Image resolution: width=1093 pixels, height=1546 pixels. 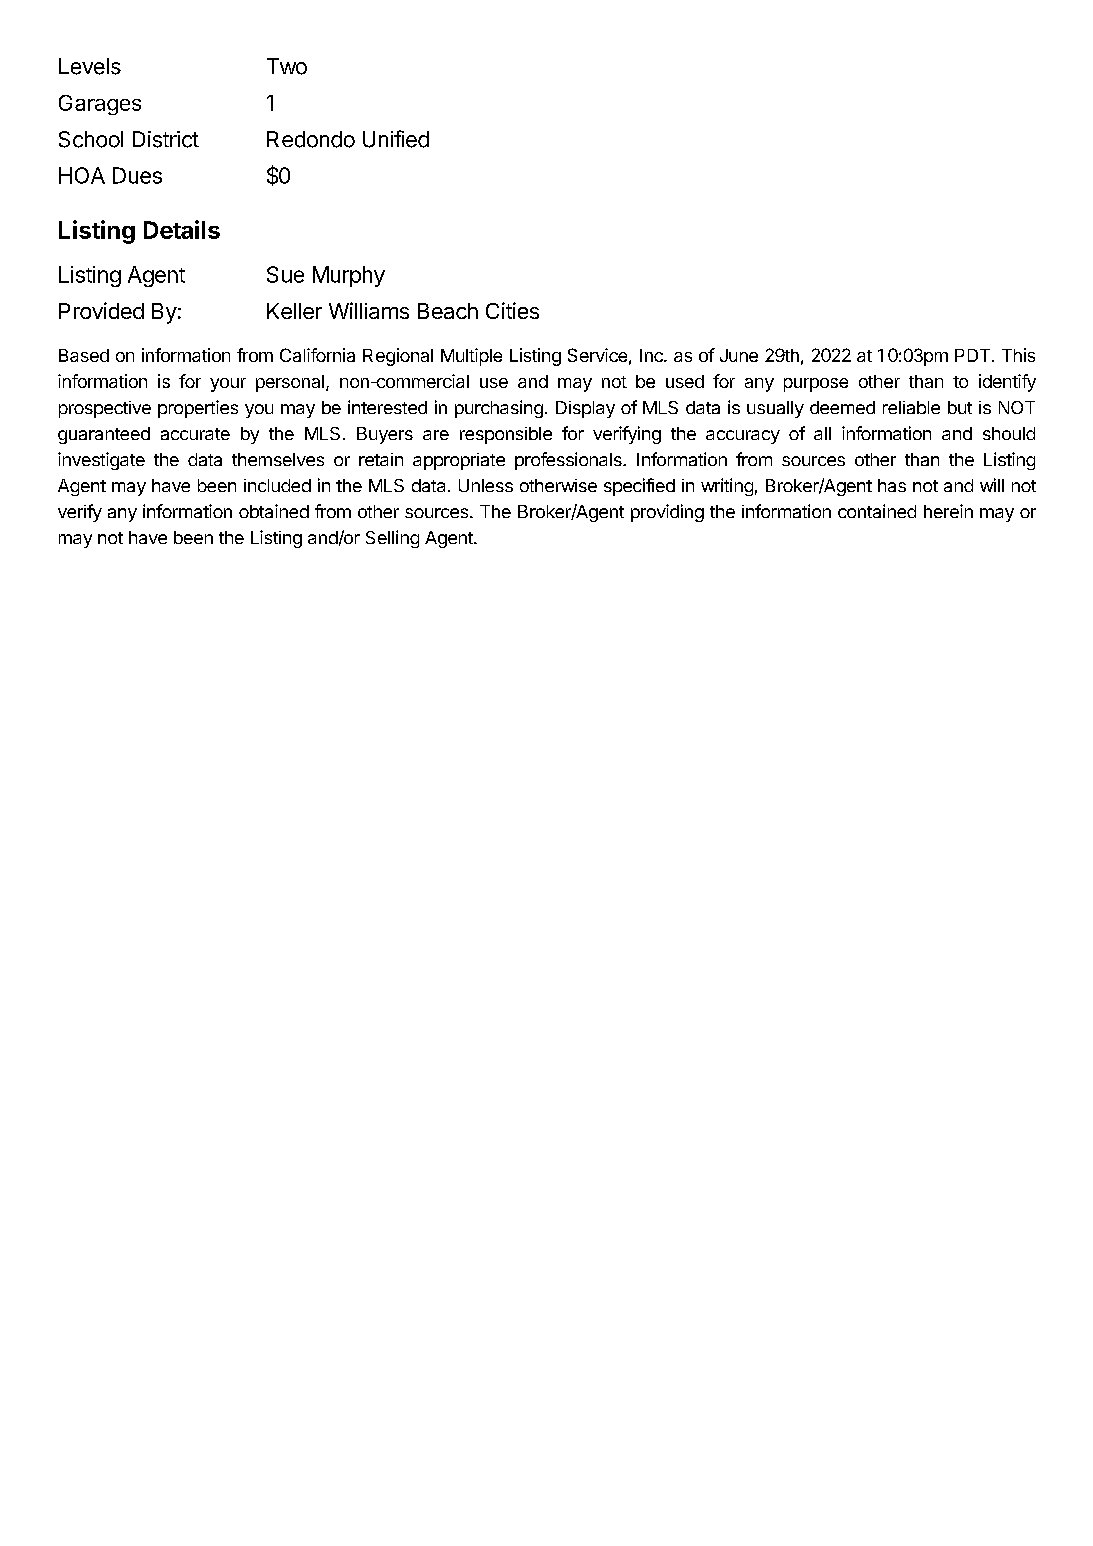 I want to click on purpose, so click(x=816, y=385).
